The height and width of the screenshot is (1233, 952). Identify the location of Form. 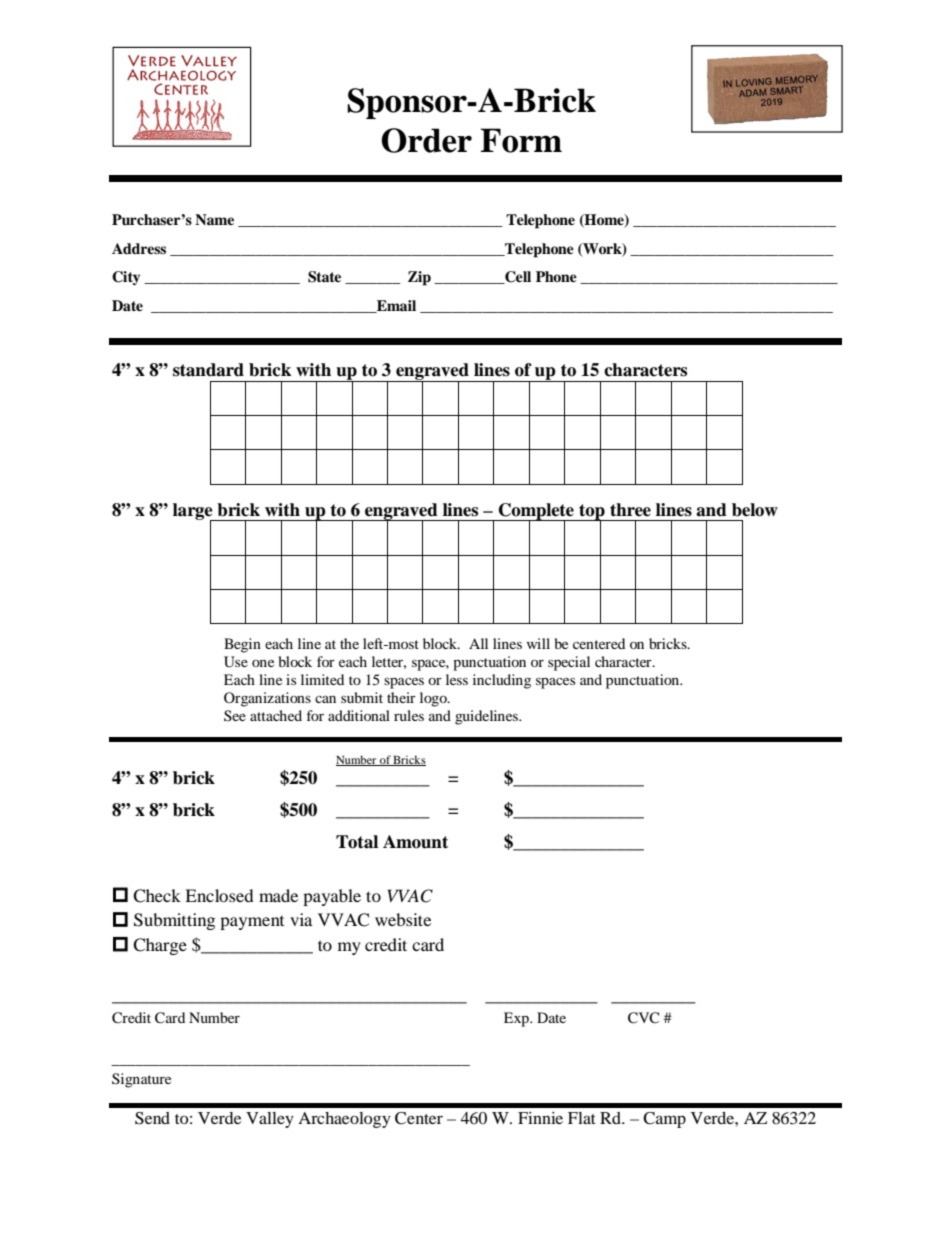
(521, 140).
